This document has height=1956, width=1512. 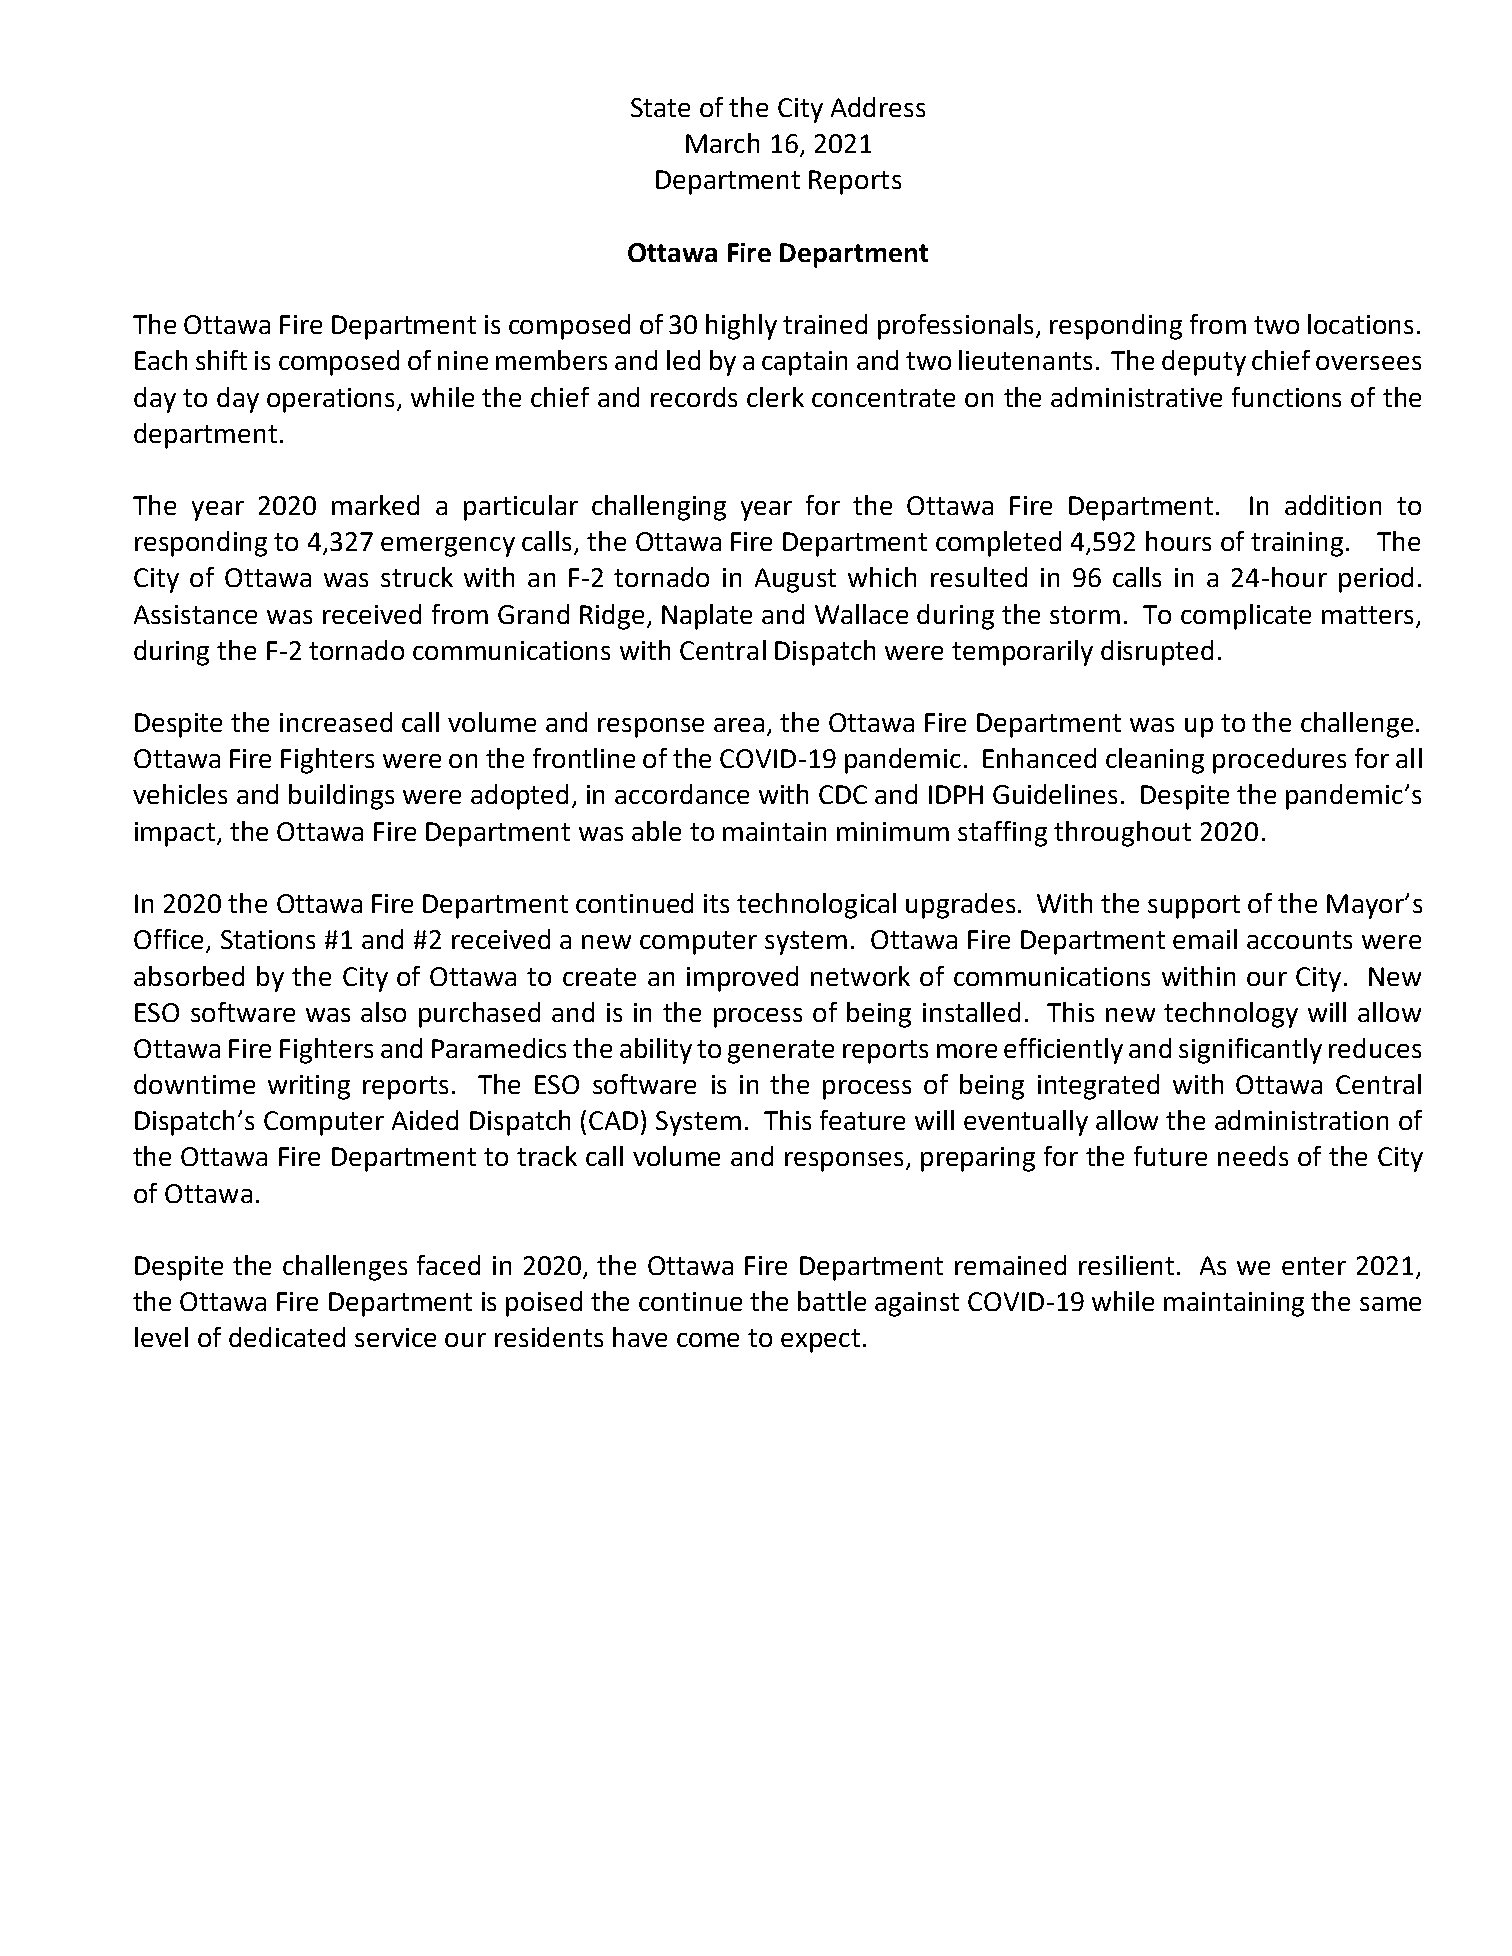 I want to click on CDC, so click(x=843, y=794).
